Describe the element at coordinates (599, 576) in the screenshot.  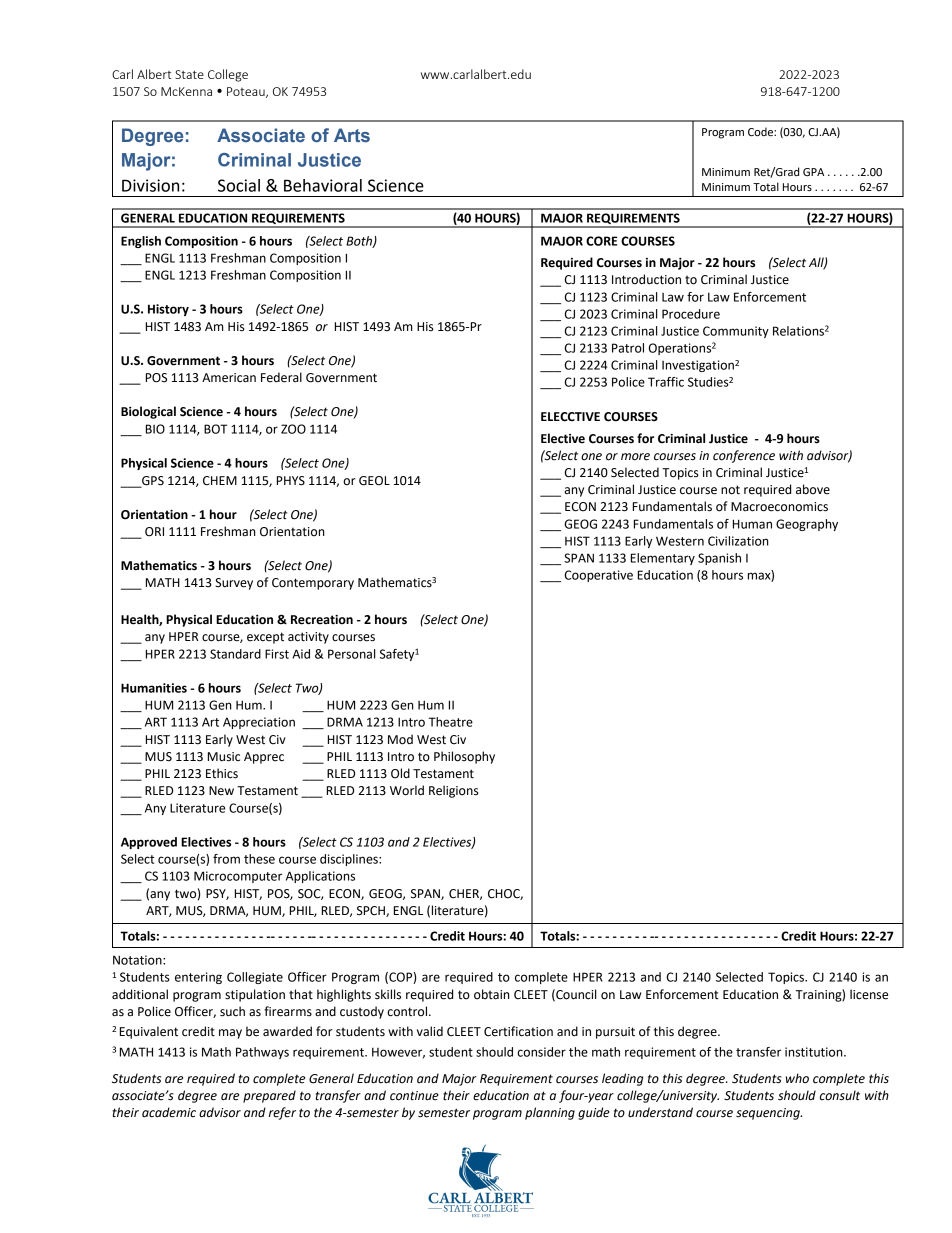
I see `Cooperative` at that location.
